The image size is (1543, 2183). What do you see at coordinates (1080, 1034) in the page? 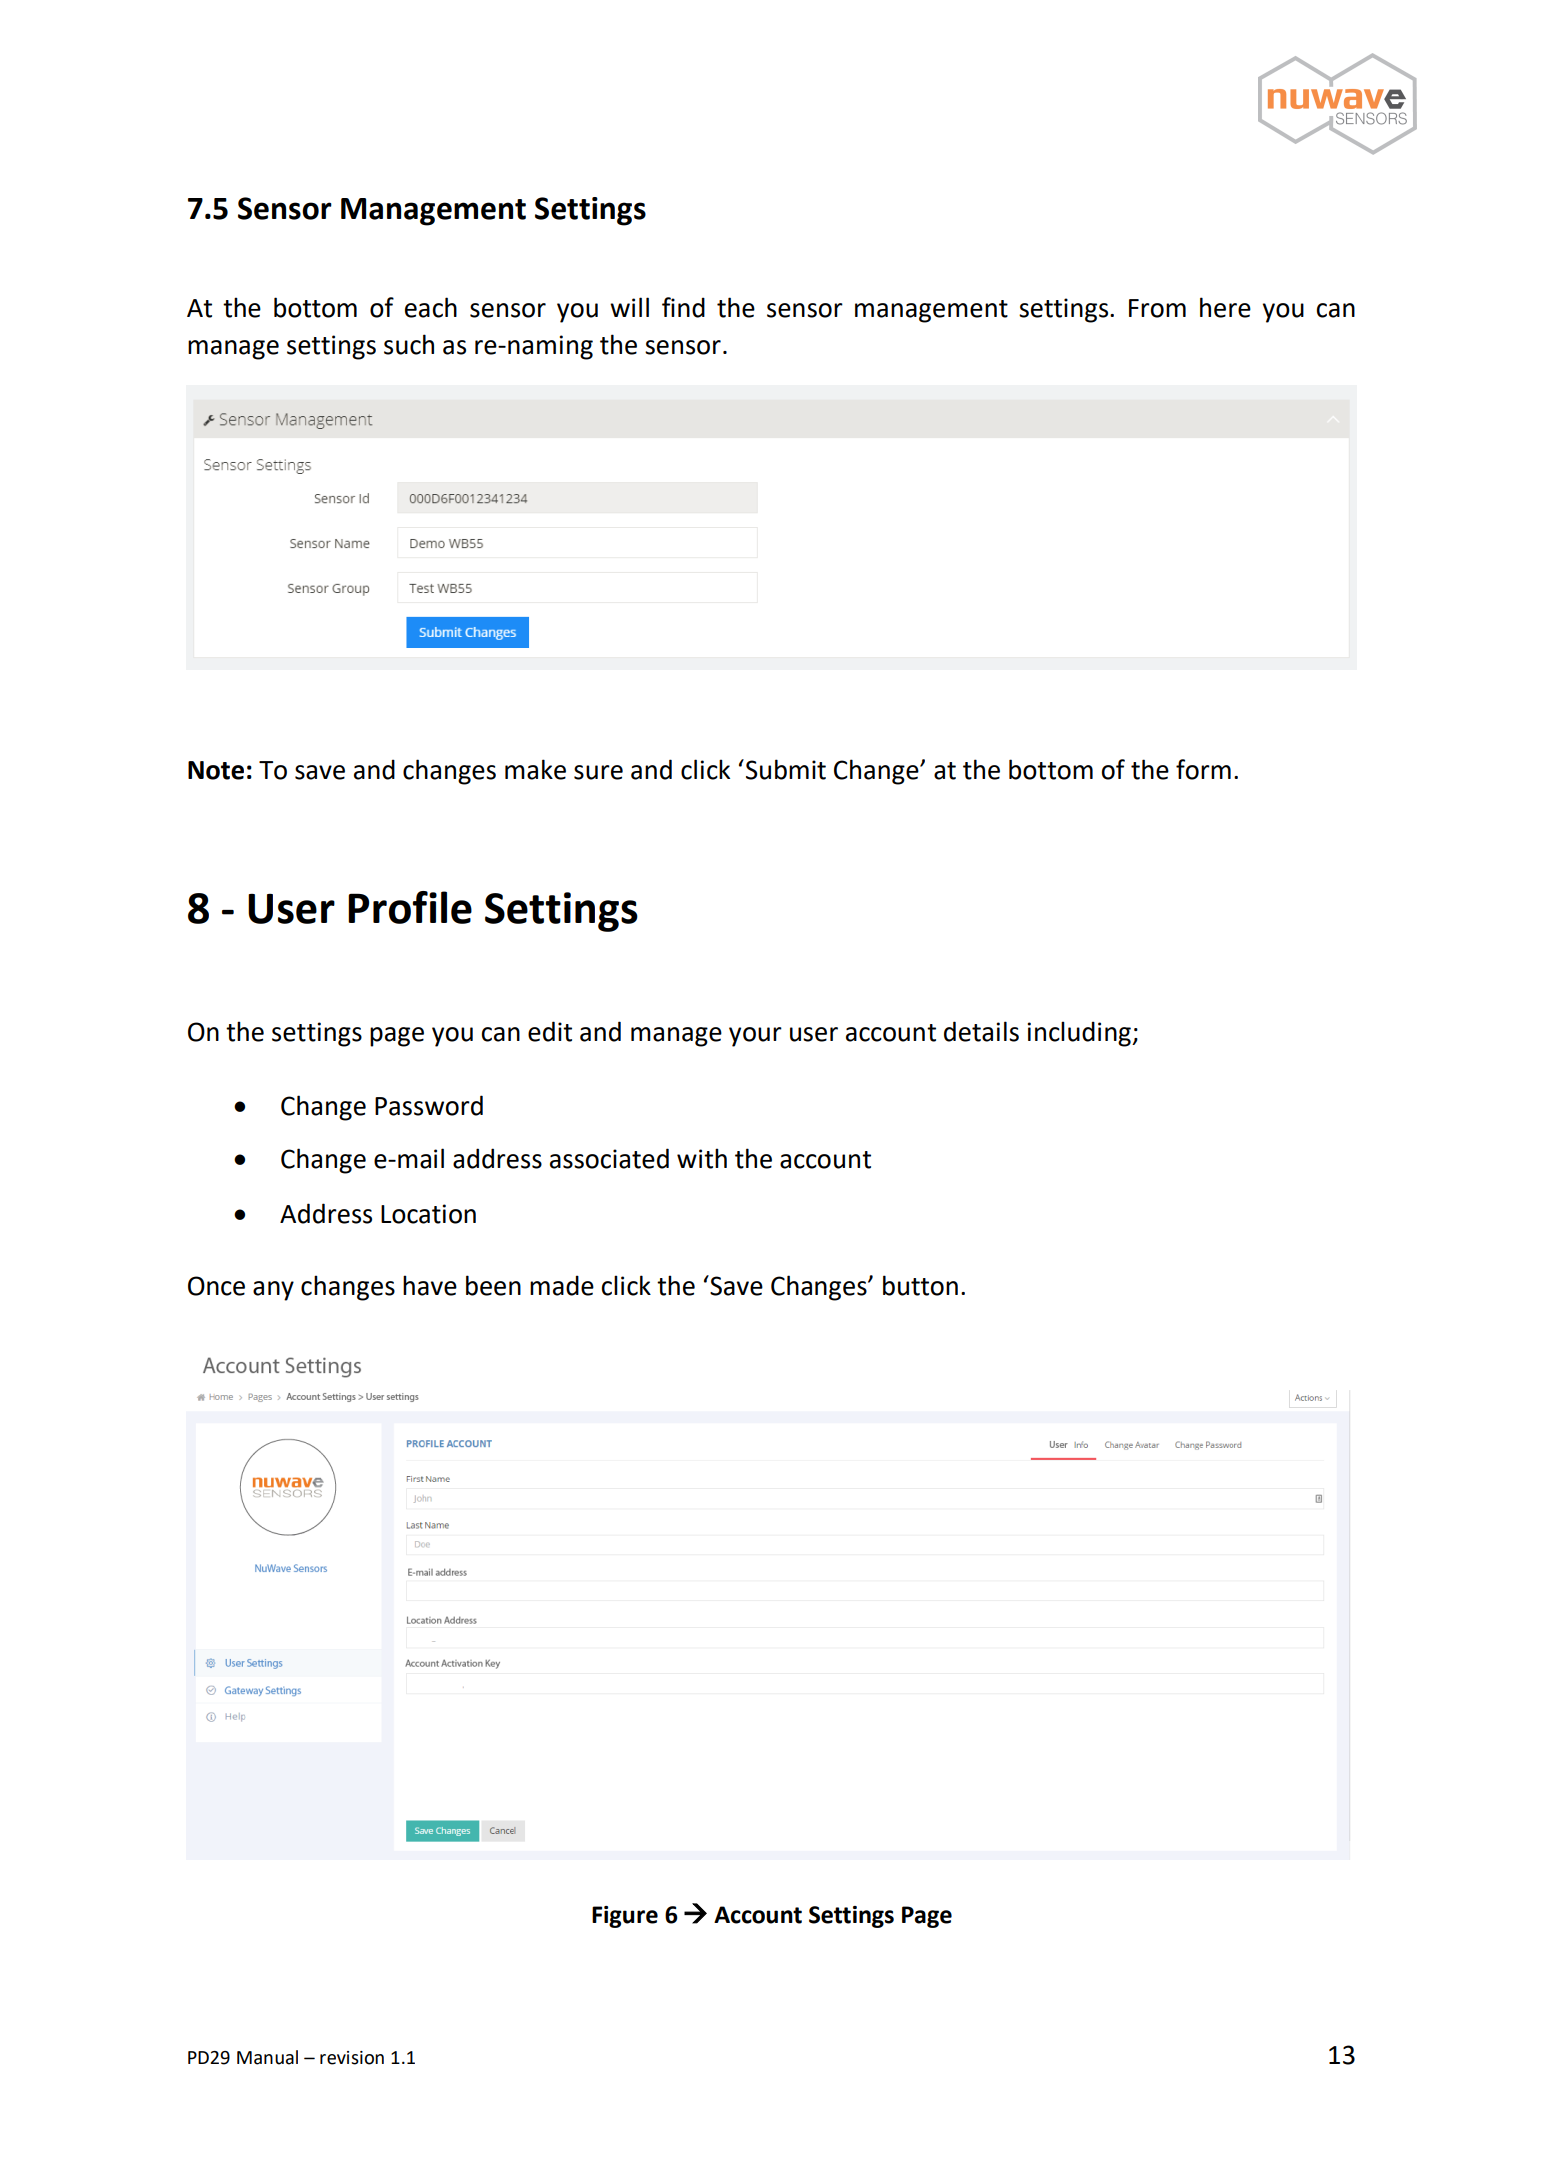
I see `including` at bounding box center [1080, 1034].
